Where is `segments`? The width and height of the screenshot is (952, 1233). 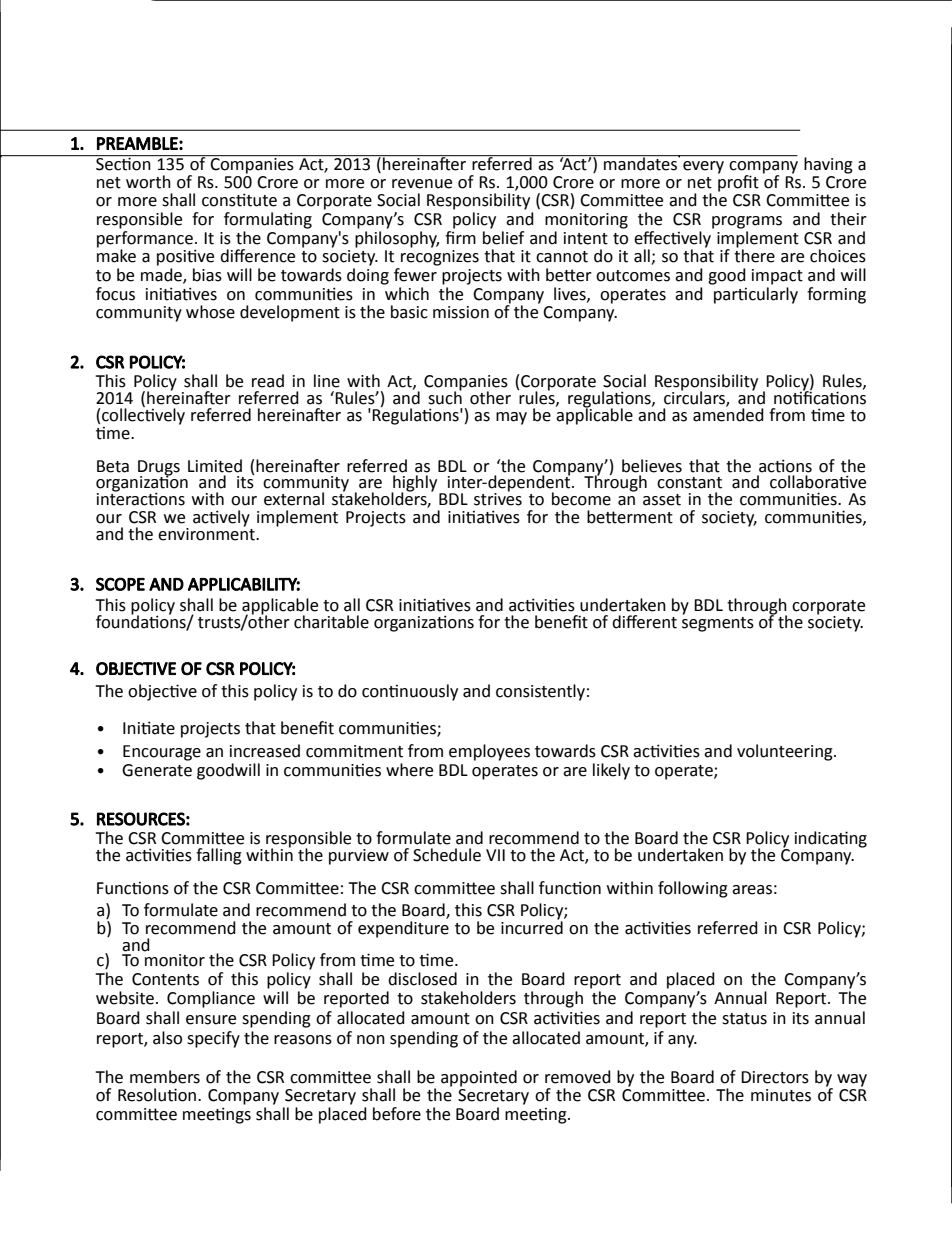 segments is located at coordinates (718, 624).
